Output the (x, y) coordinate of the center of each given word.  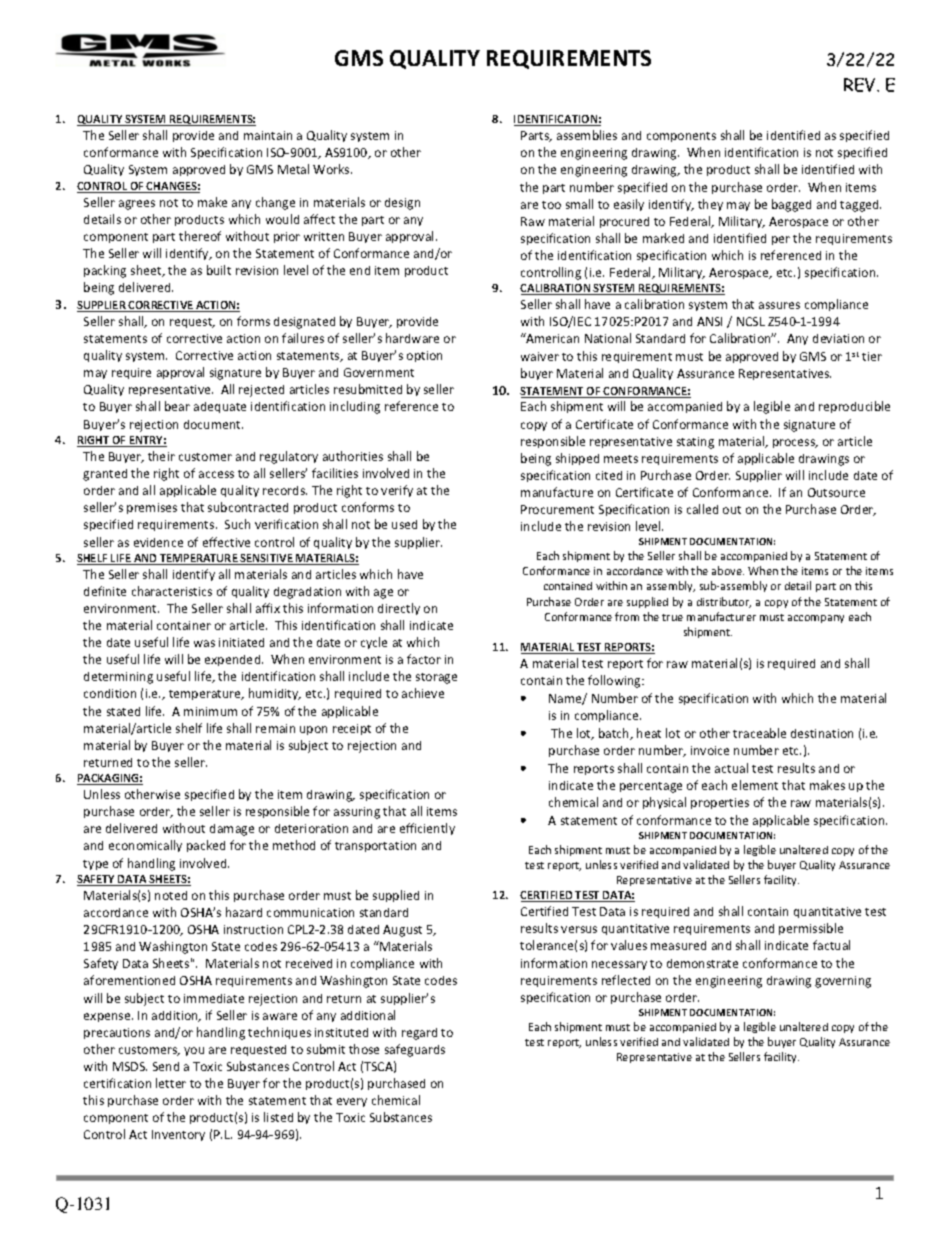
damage (232, 830)
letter (171, 1083)
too (551, 205)
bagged (791, 205)
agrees (137, 205)
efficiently (427, 829)
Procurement (557, 509)
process (795, 443)
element (755, 785)
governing (843, 982)
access (216, 474)
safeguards (415, 1050)
